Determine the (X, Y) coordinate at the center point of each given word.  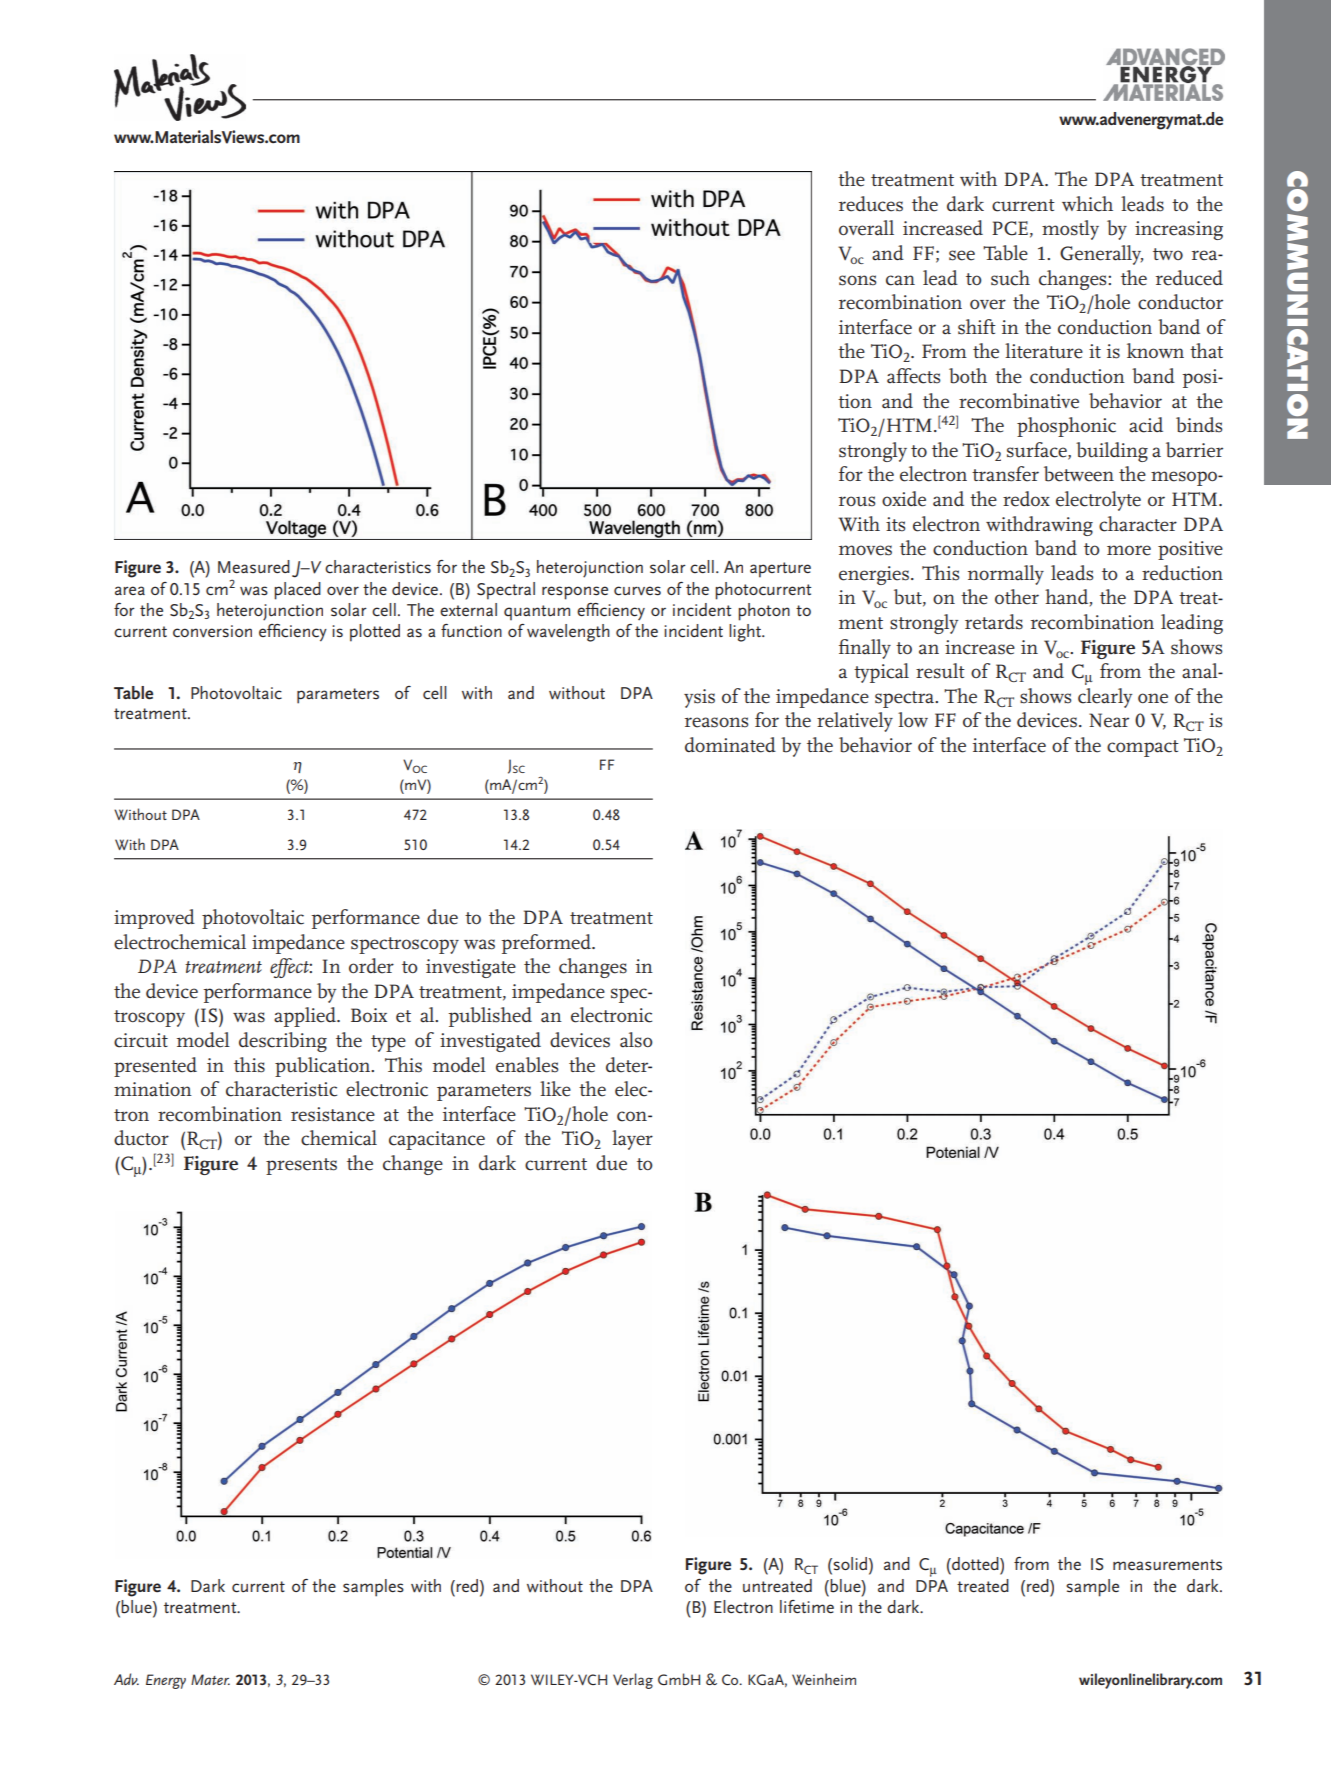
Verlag (633, 1681)
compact (1143, 748)
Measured (254, 566)
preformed (547, 944)
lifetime (807, 1606)
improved (154, 919)
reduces (871, 204)
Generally (1101, 255)
